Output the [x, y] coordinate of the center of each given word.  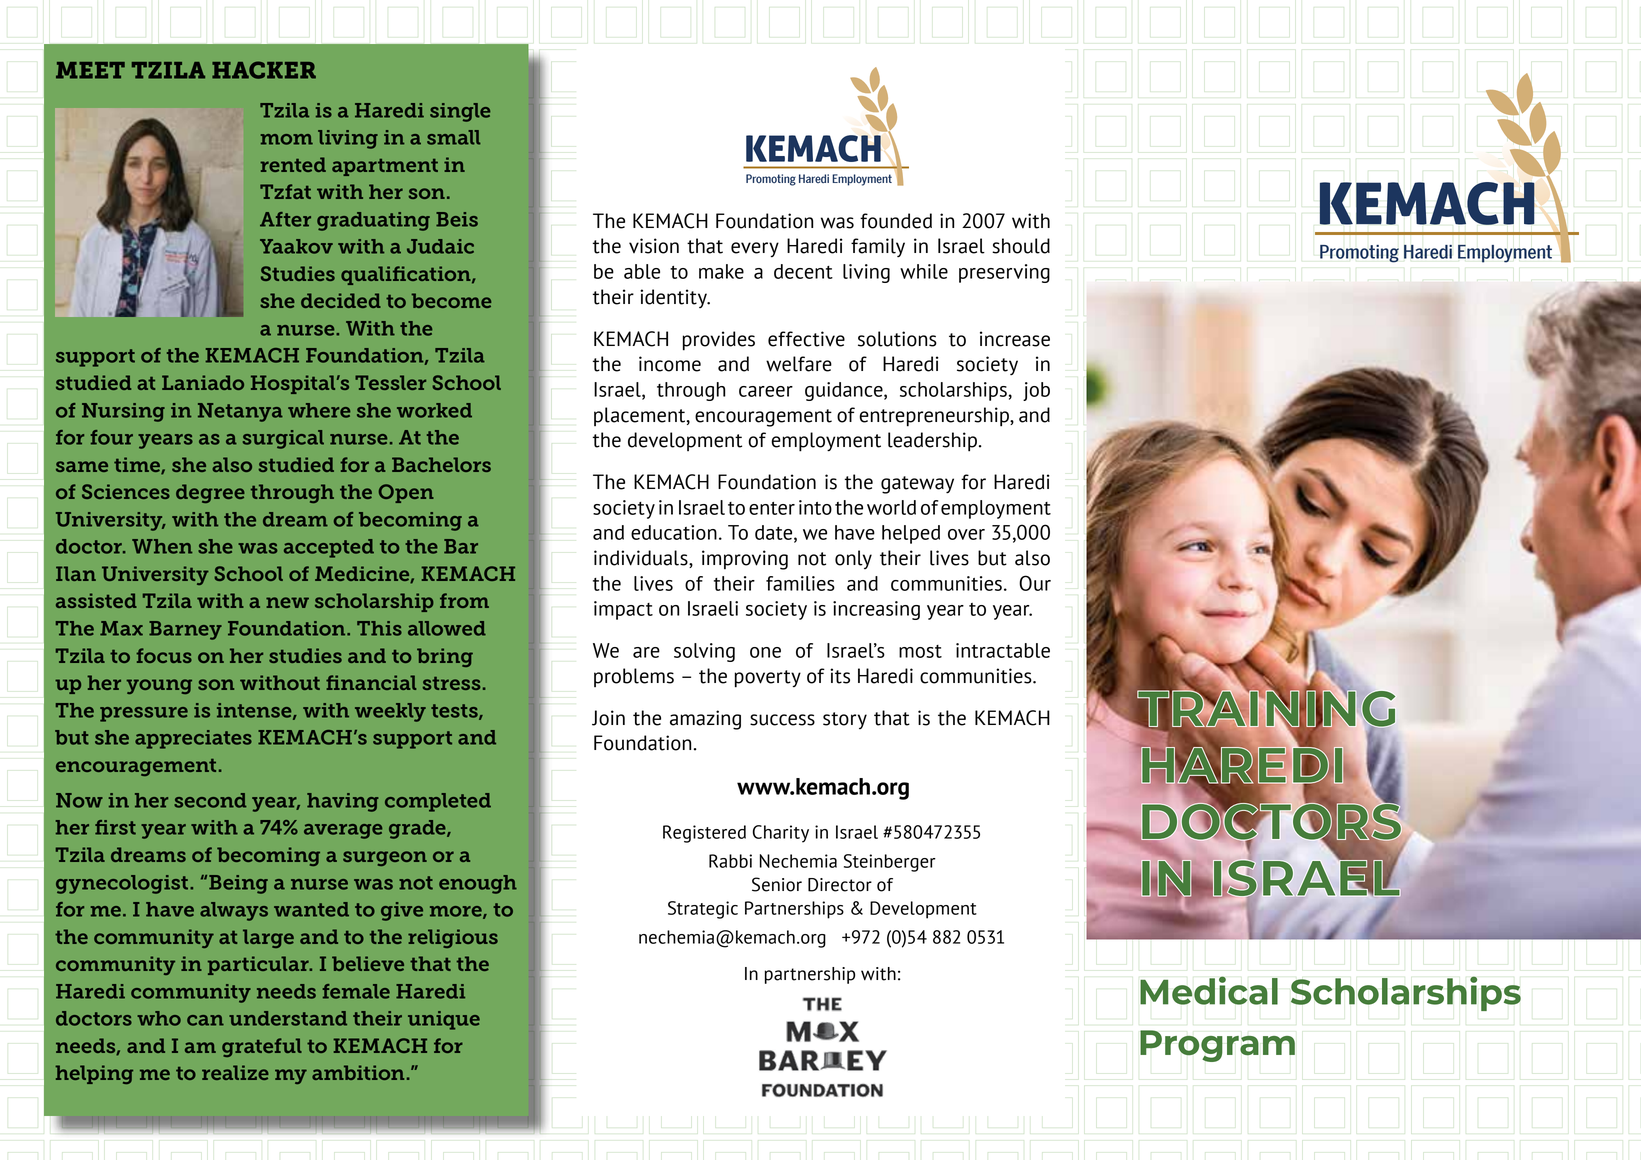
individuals [642, 559]
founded [896, 221]
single [460, 112]
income [670, 364]
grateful [262, 1047]
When [162, 546]
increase [1015, 339]
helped [911, 534]
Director [840, 885]
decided [341, 300]
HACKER [264, 70]
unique [444, 1020]
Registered [704, 834]
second [210, 800]
